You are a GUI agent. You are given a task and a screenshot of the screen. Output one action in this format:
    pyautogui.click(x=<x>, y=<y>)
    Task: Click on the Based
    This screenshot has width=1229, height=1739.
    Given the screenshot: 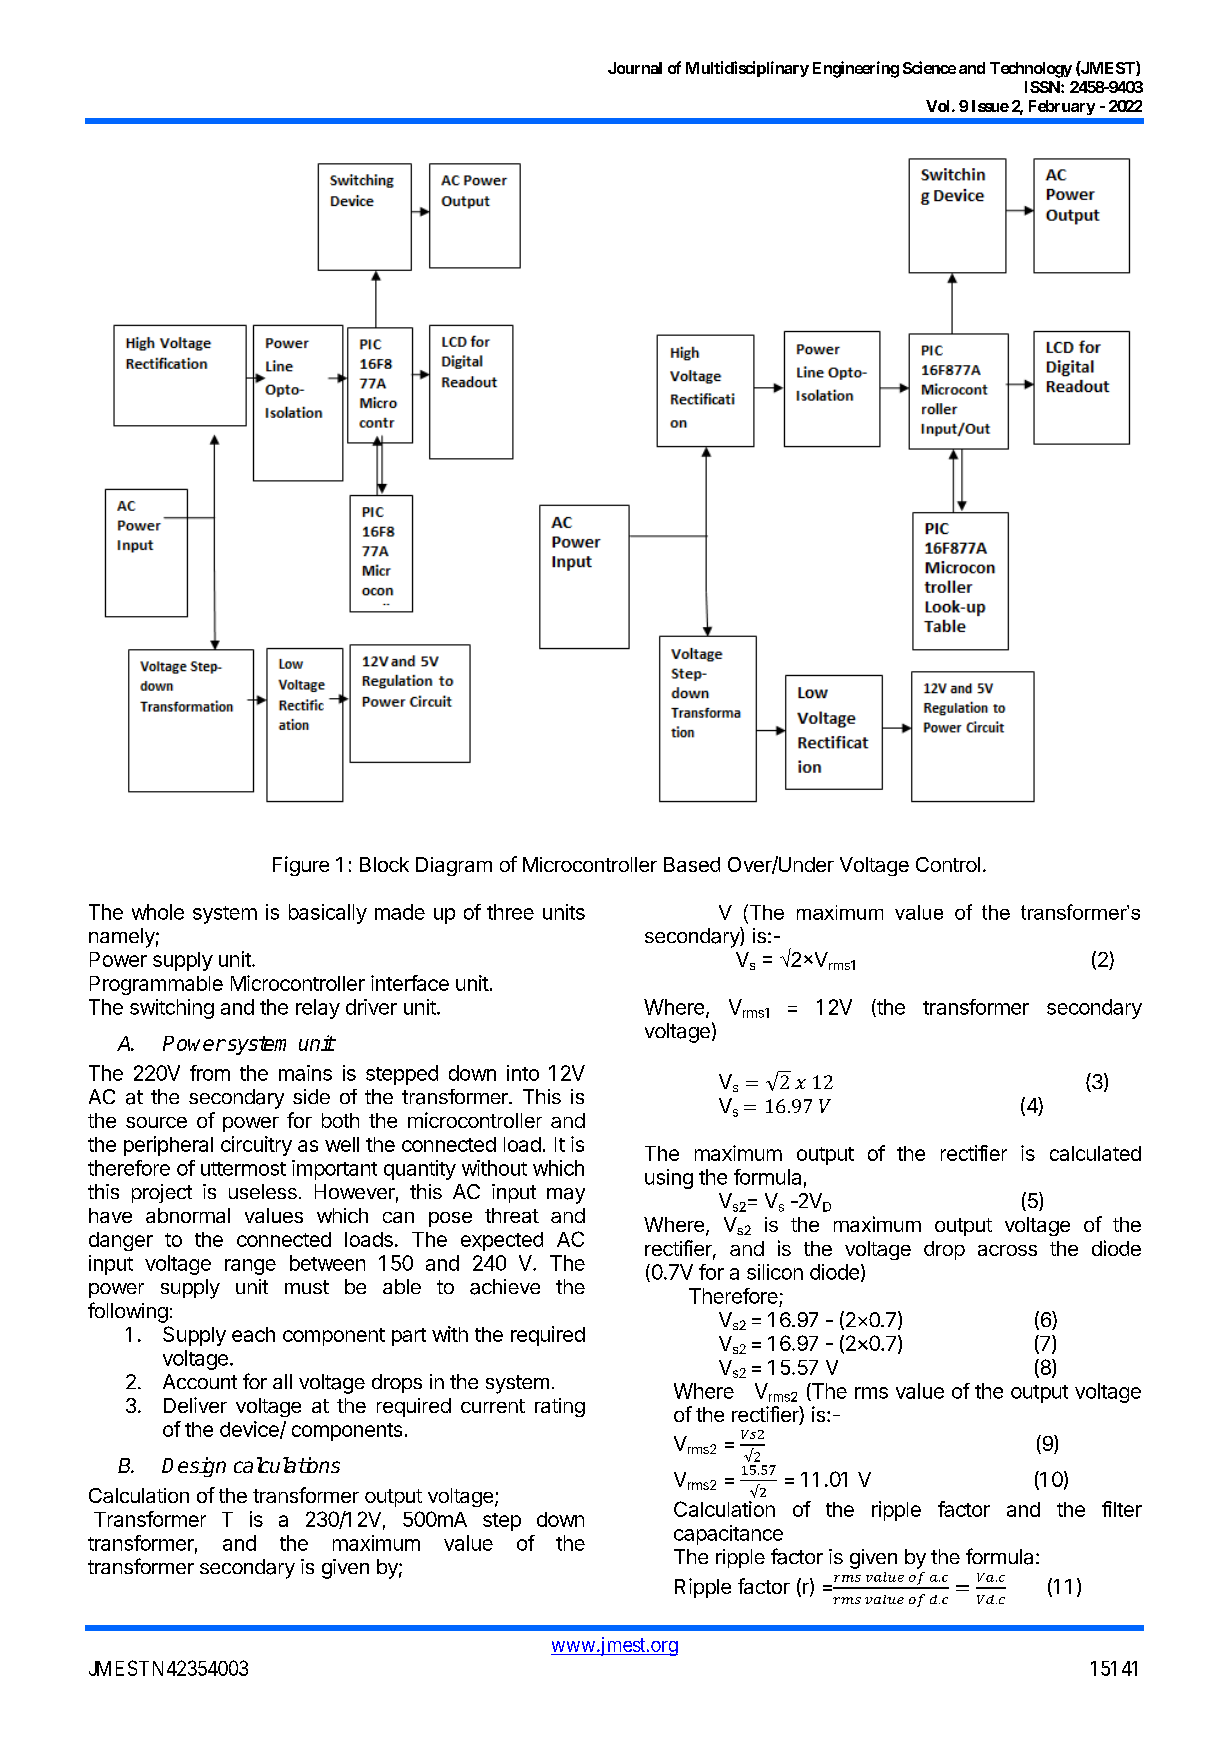 What is the action you would take?
    pyautogui.click(x=692, y=864)
